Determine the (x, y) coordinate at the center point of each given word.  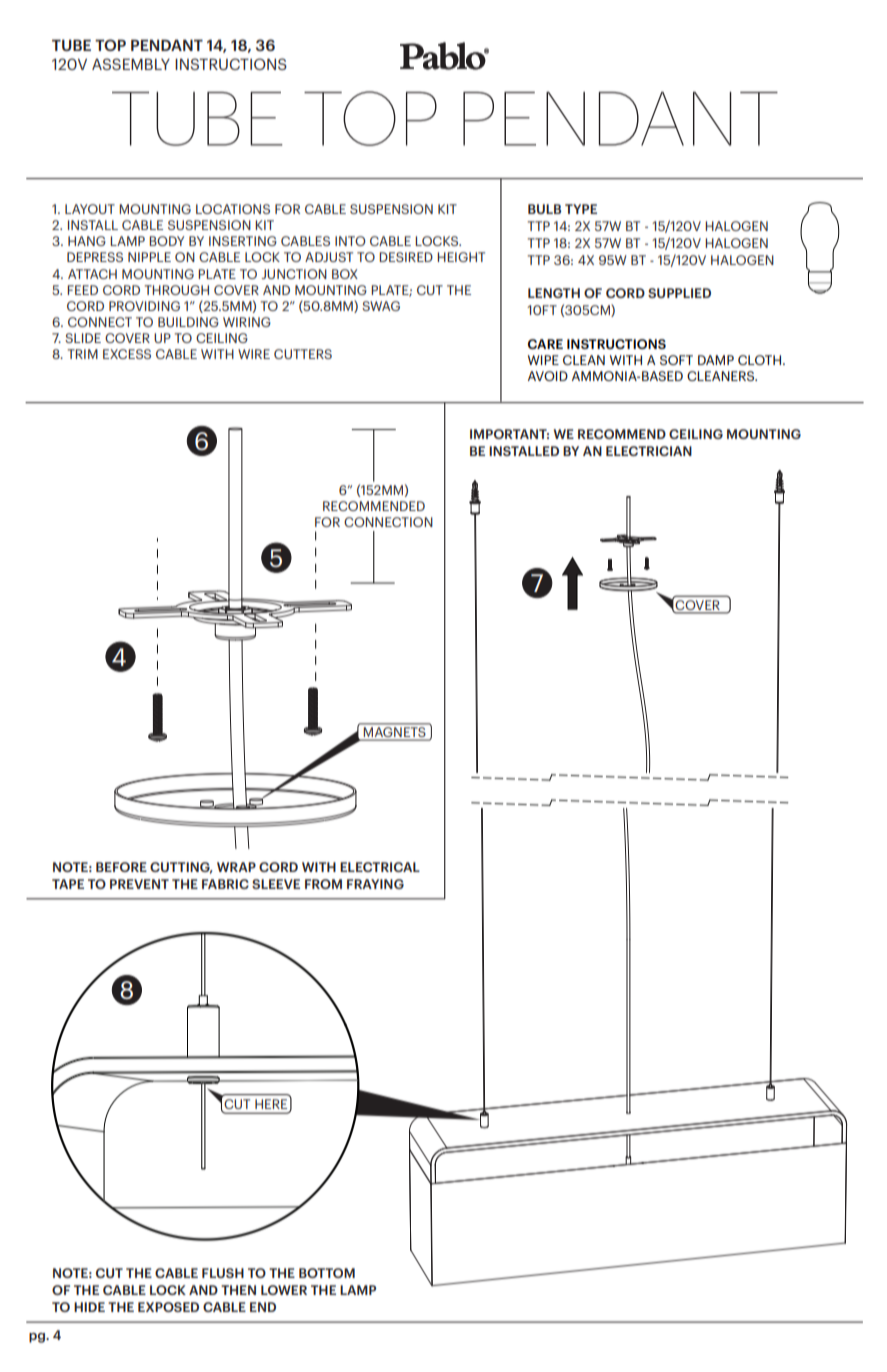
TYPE (581, 209)
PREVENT (139, 884)
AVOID (548, 376)
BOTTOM (327, 1273)
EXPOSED (168, 1307)
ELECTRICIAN (649, 451)
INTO (350, 241)
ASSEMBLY (131, 64)
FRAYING (375, 884)
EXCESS (127, 354)
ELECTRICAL (380, 867)
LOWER (284, 1290)
